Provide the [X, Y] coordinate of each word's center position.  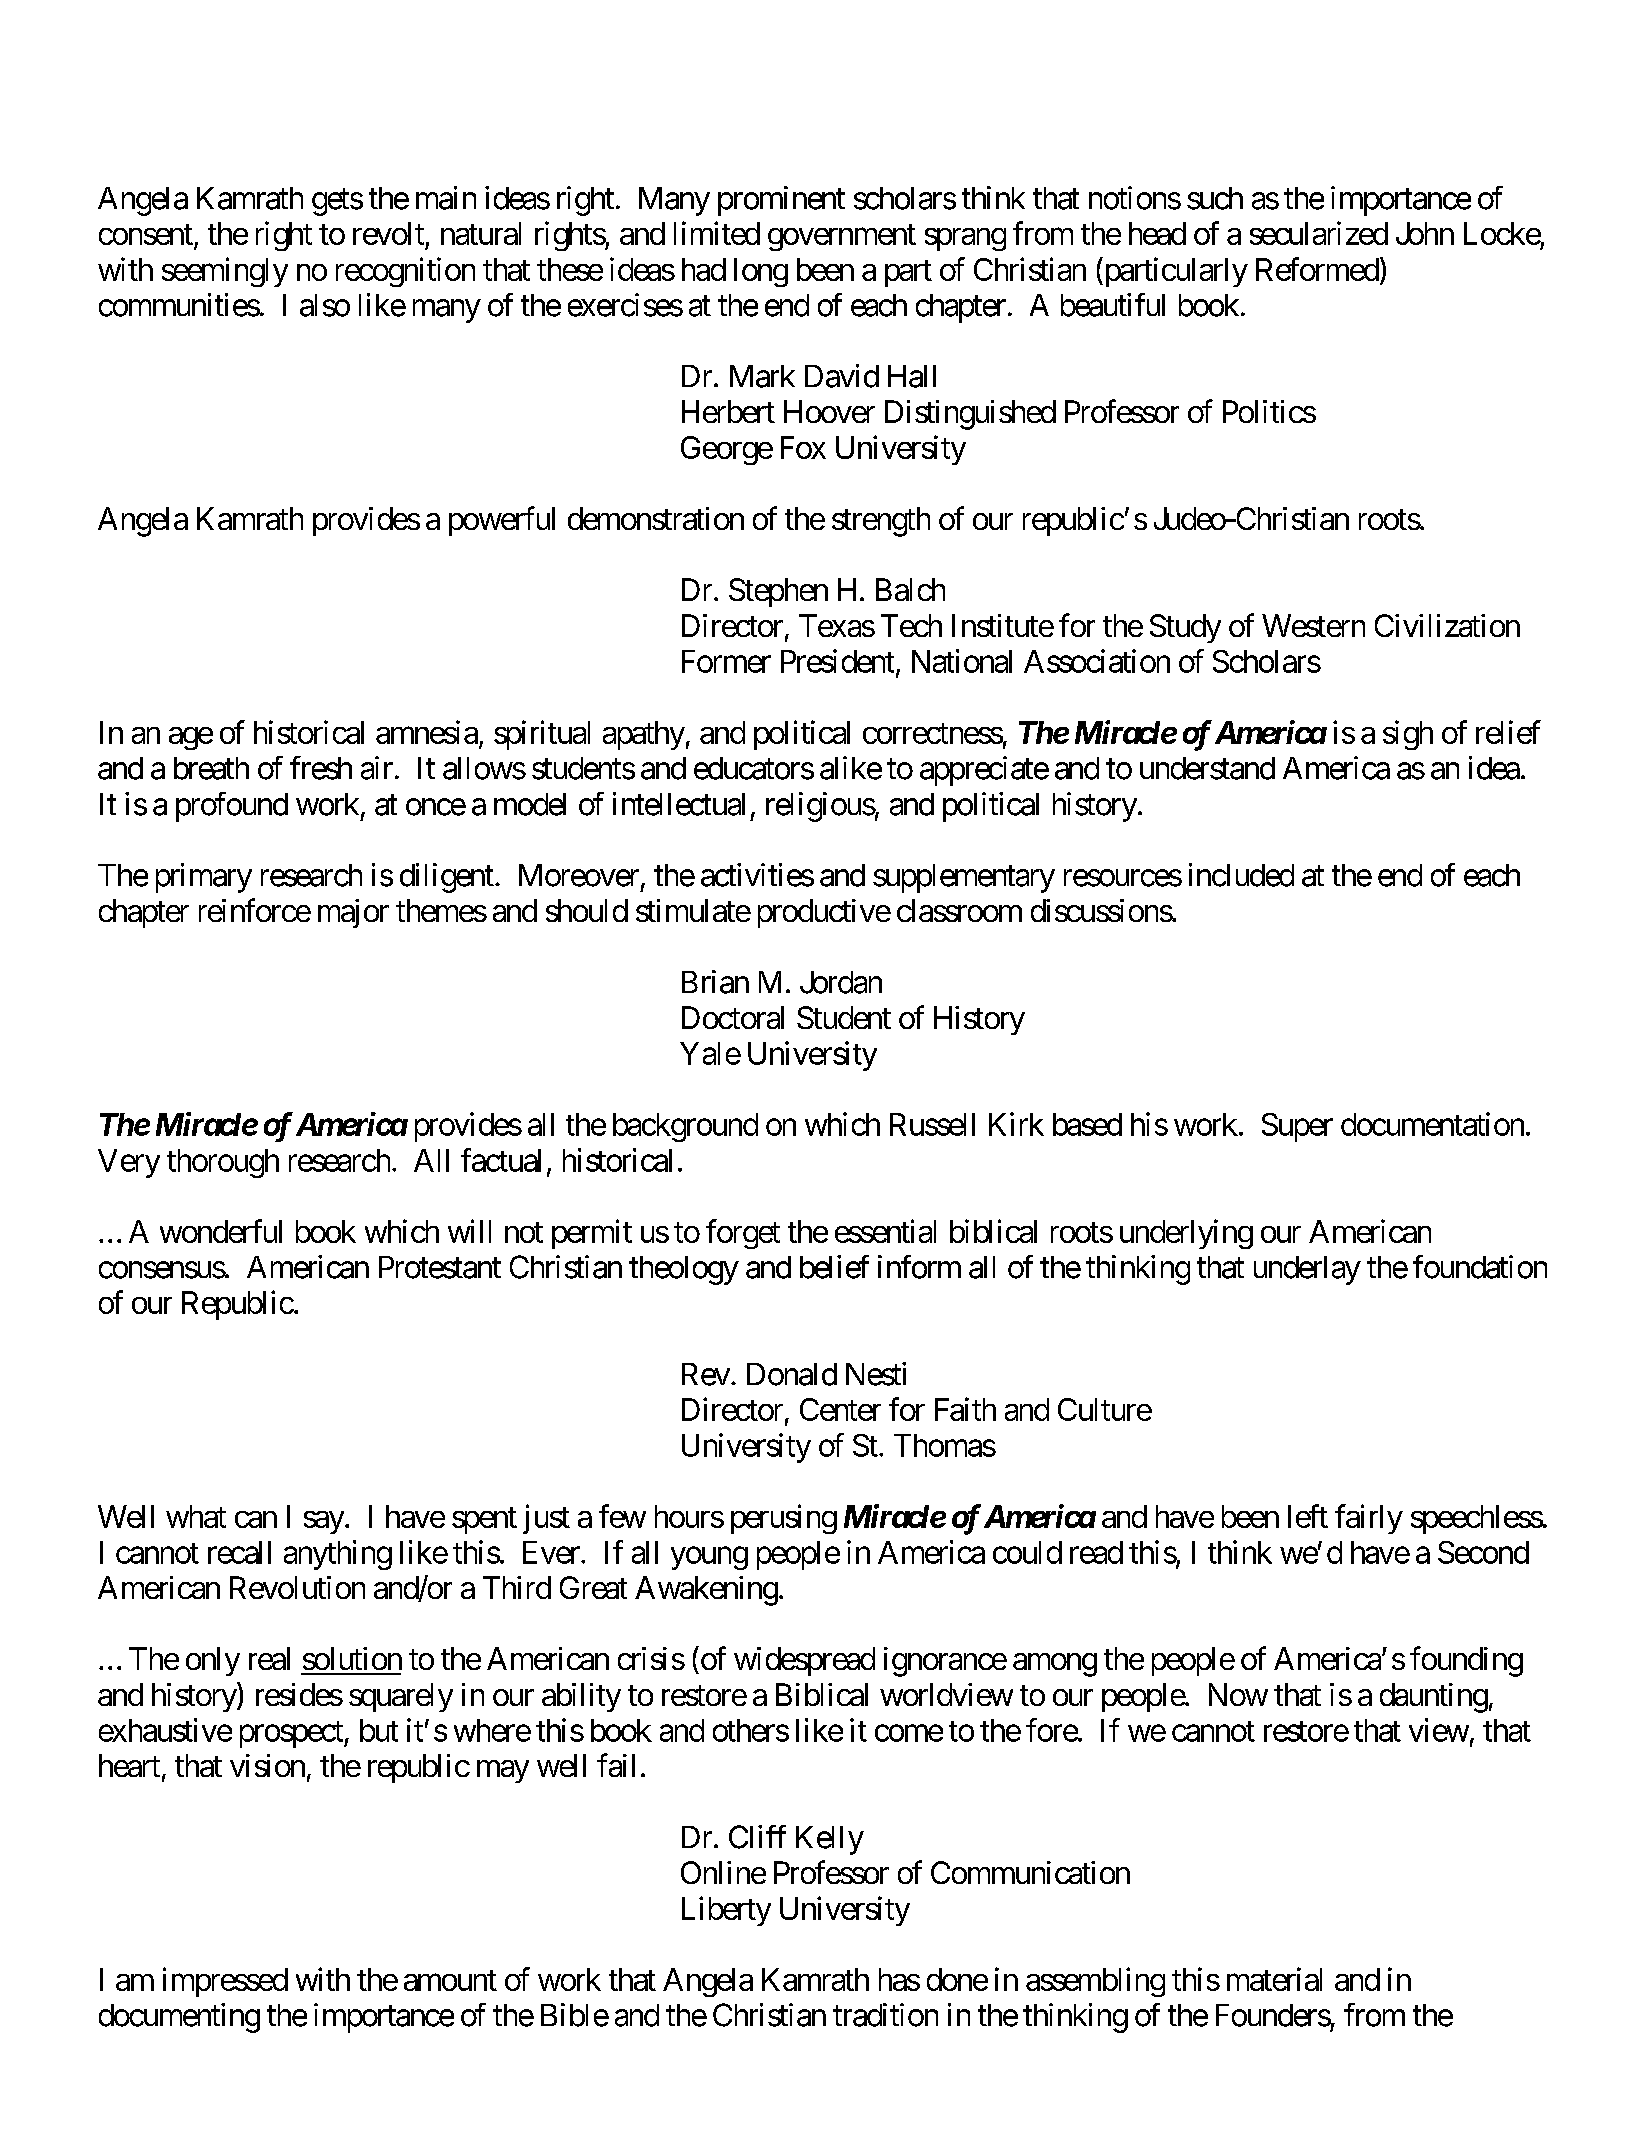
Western [1313, 625]
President [837, 661]
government [842, 237]
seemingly [225, 272]
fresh [321, 768]
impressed [225, 1982]
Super [1297, 1127]
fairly [1369, 1519]
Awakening [706, 1591]
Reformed [1317, 269]
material [1274, 1979]
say [324, 1522]
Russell [932, 1124]
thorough [223, 1163]
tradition [885, 2015]
